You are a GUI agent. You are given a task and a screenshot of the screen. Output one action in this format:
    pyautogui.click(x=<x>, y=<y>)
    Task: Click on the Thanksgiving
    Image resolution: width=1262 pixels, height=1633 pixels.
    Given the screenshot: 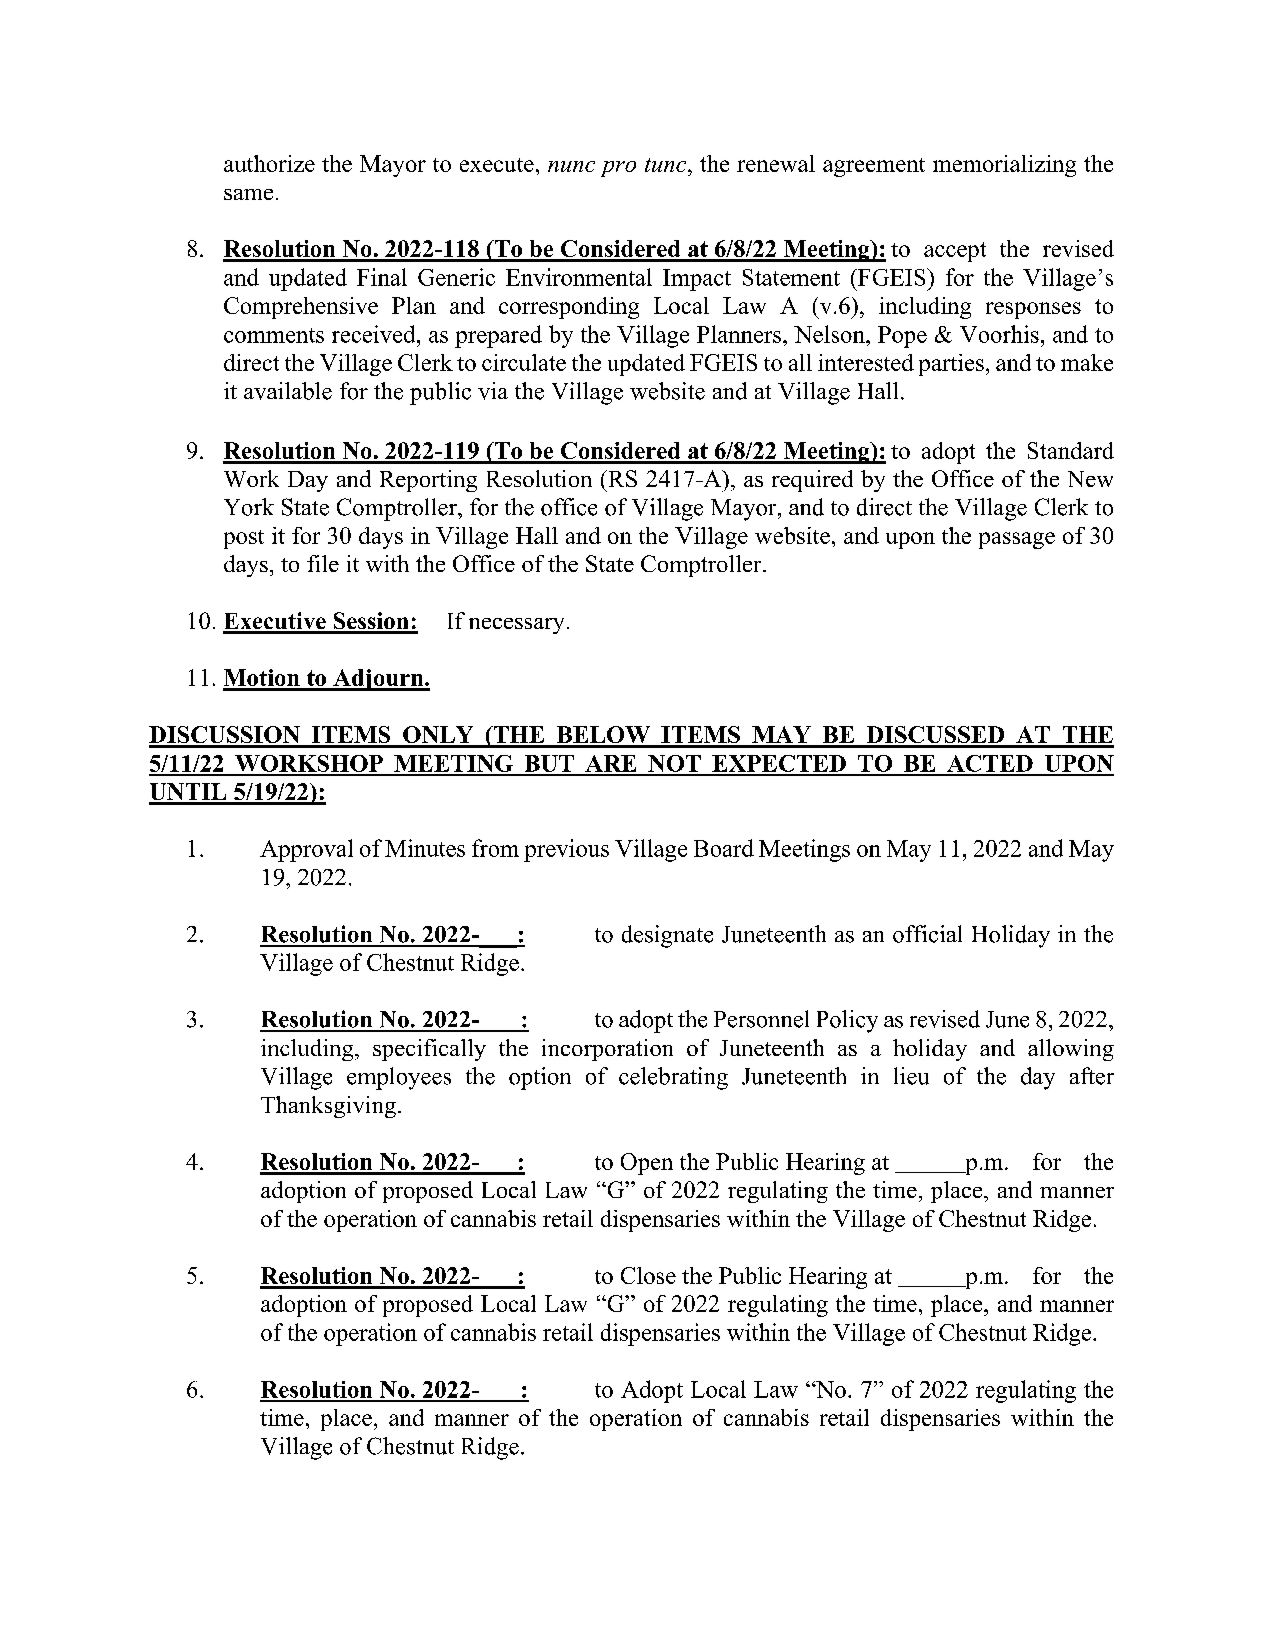 What is the action you would take?
    pyautogui.click(x=328, y=1107)
